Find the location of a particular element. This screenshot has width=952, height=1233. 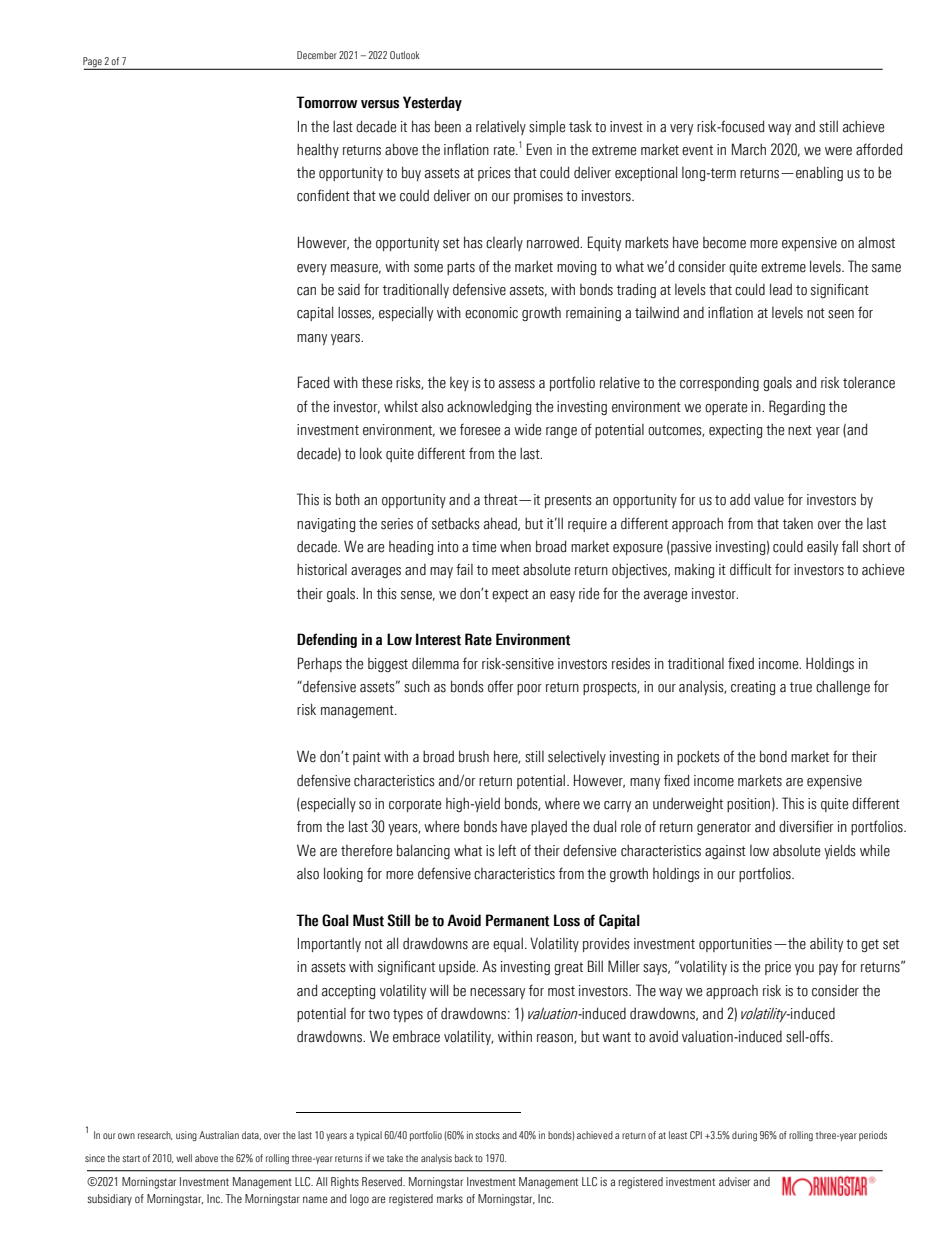

next is located at coordinates (800, 430).
